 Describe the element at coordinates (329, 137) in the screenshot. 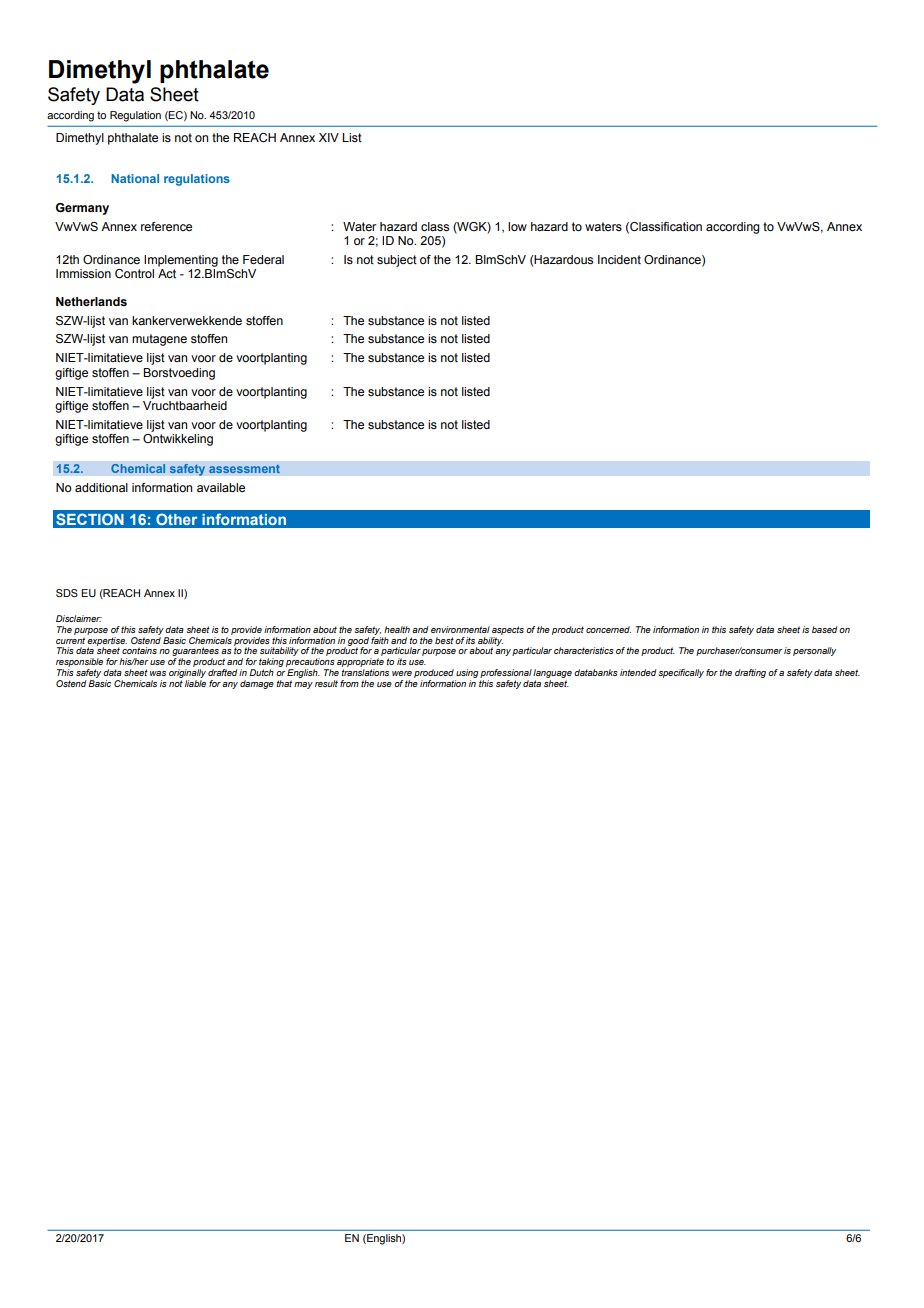

I see `XIV` at that location.
